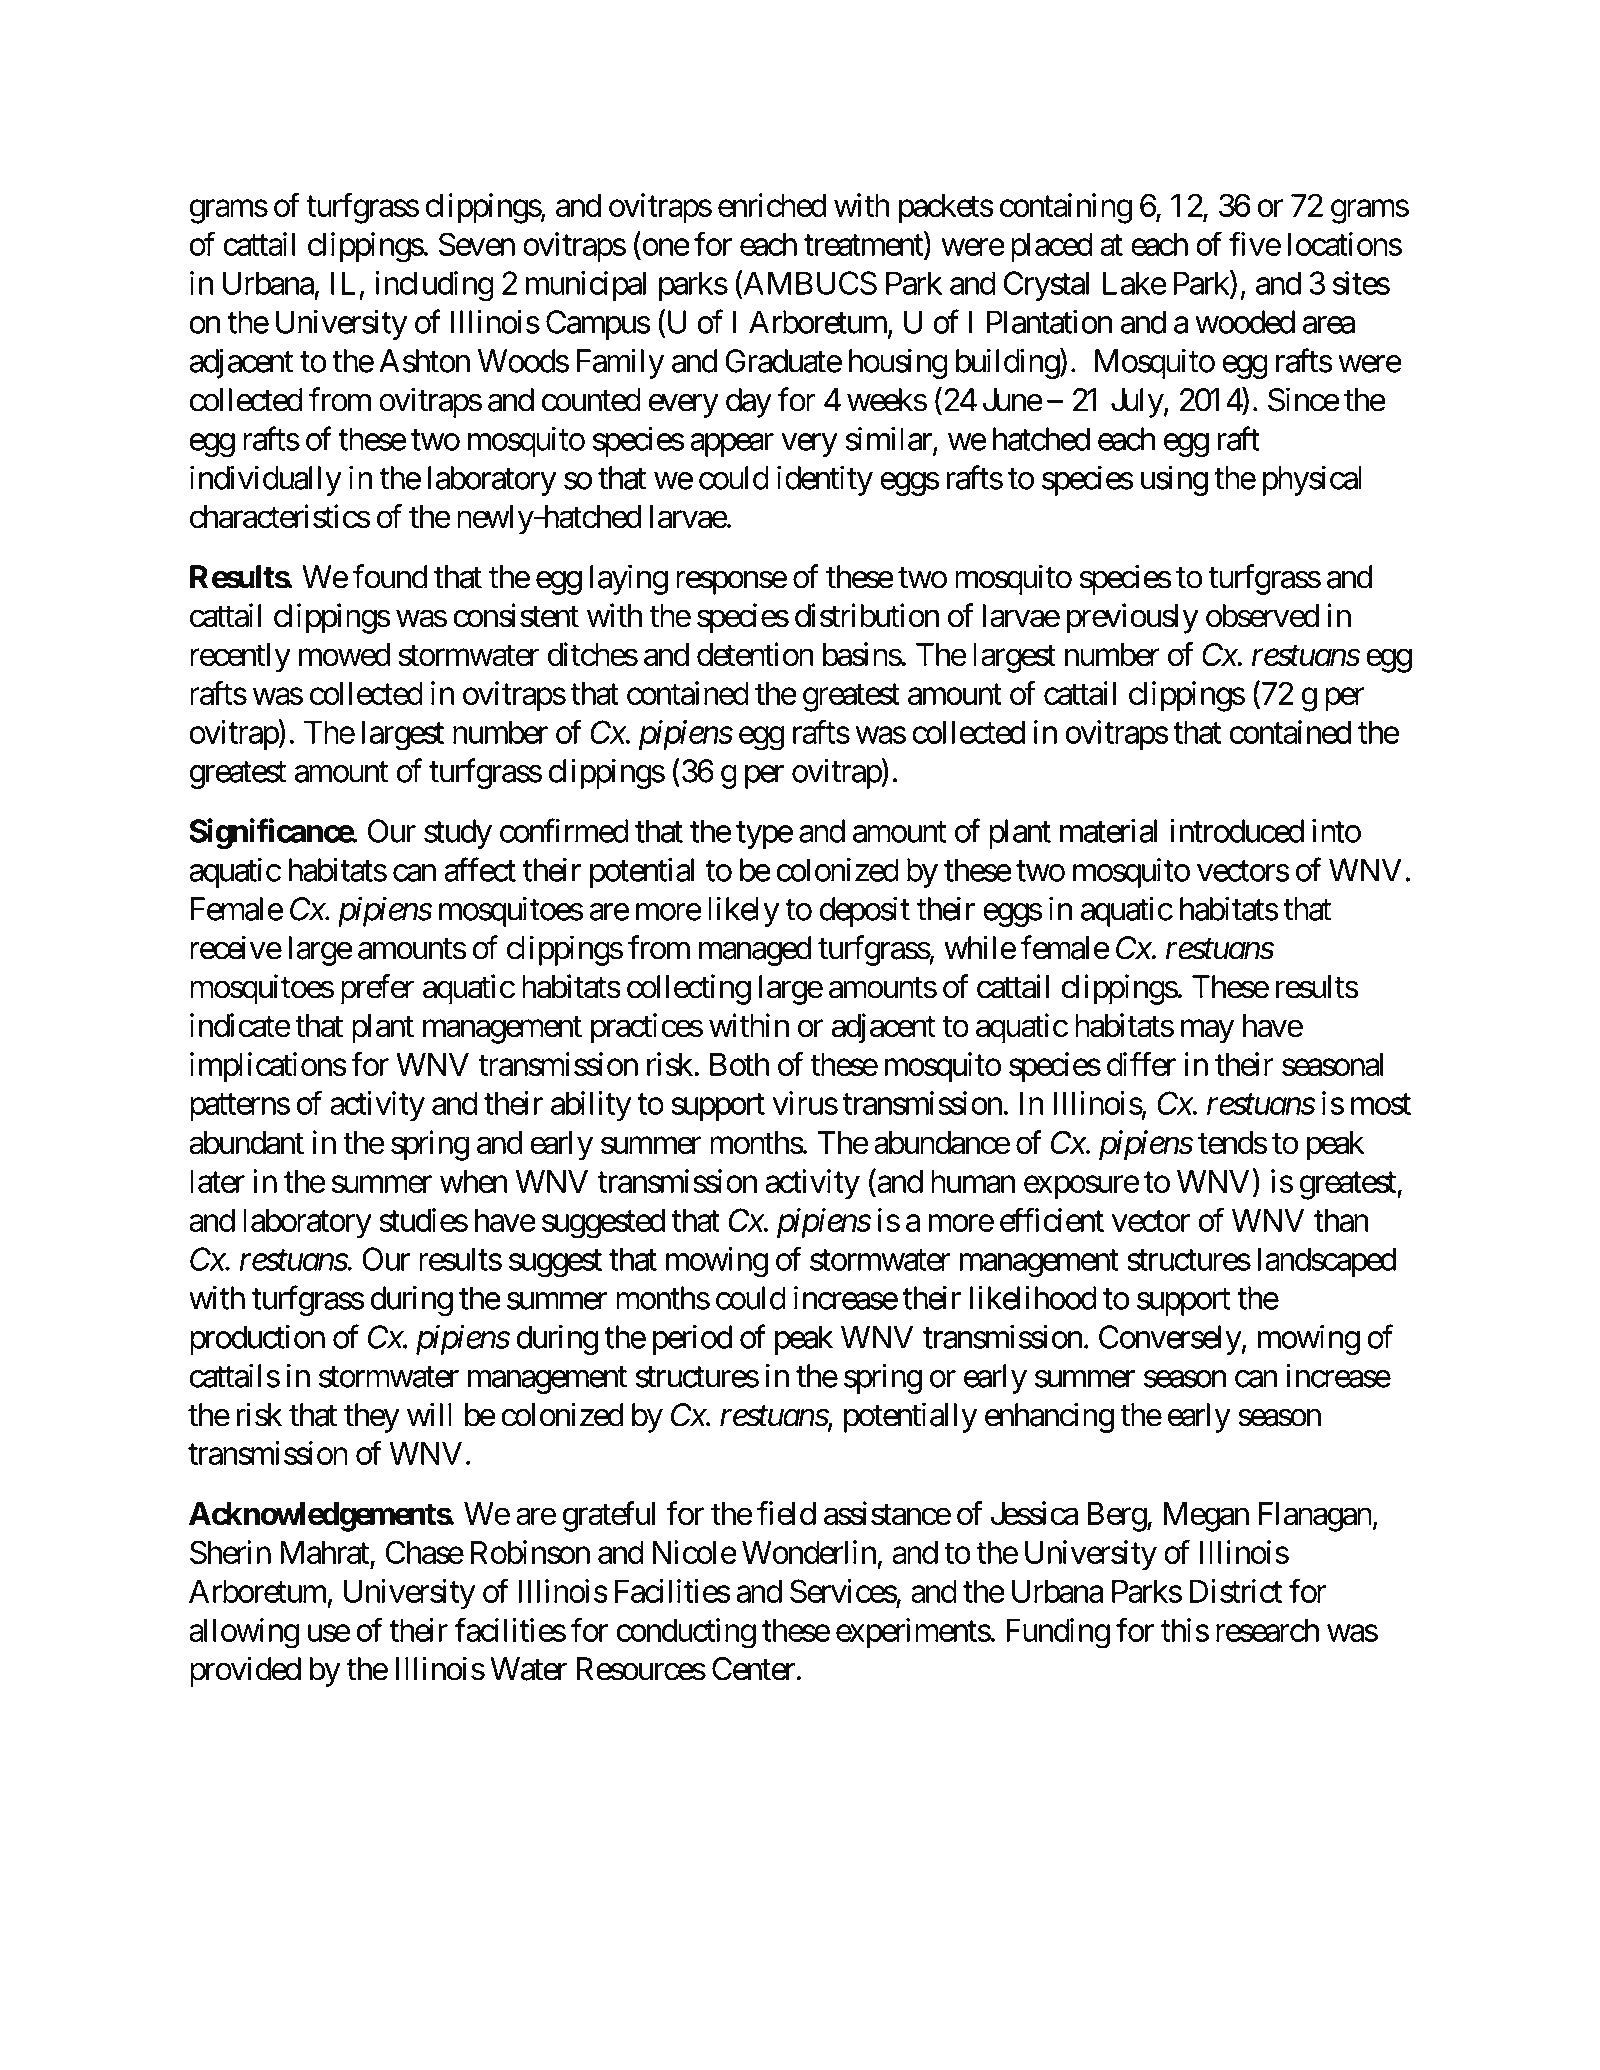 Image resolution: width=1600 pixels, height=2070 pixels. I want to click on Seven, so click(477, 244).
